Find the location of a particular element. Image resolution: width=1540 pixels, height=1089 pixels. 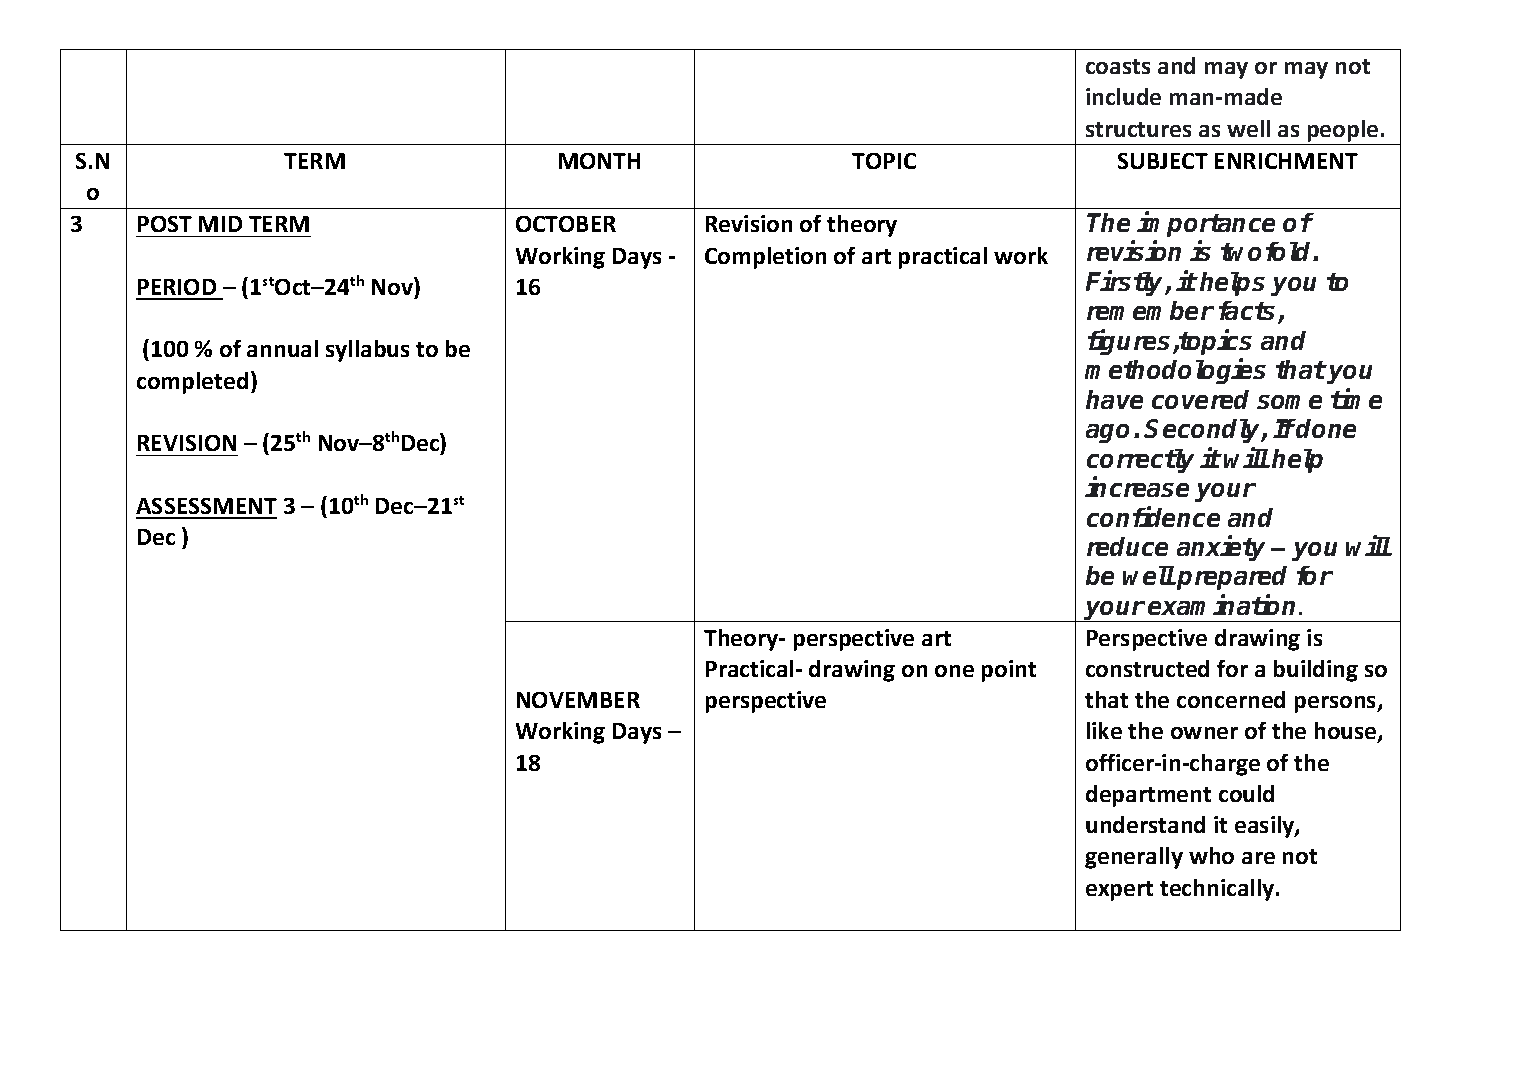

MONTH is located at coordinates (599, 161).
